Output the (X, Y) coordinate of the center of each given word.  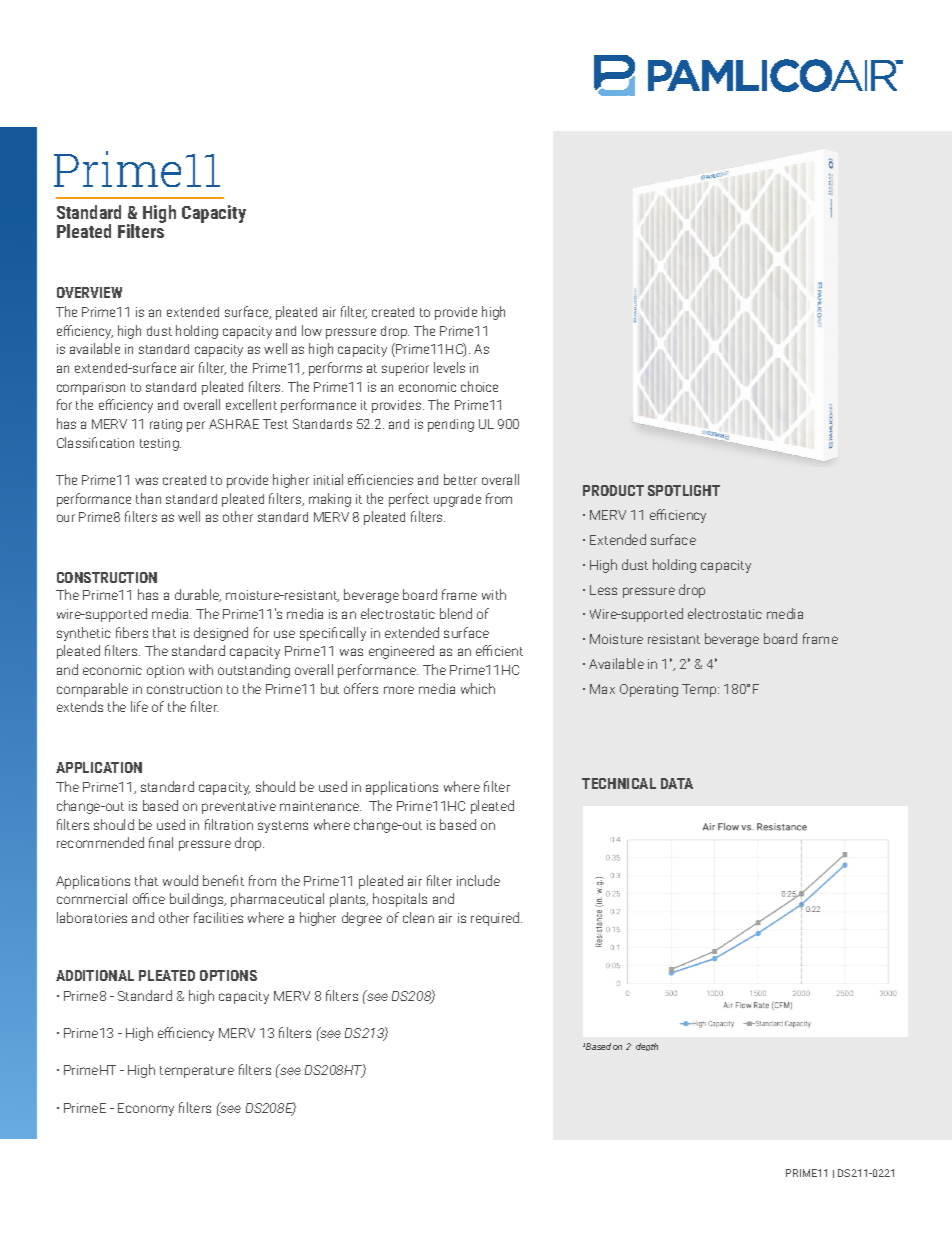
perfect (409, 500)
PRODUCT (613, 490)
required (496, 919)
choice (479, 386)
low (312, 330)
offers (361, 688)
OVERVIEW (89, 292)
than (148, 498)
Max (602, 689)
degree (362, 919)
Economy (146, 1109)
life (139, 706)
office (149, 898)
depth (647, 1047)
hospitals (400, 900)
